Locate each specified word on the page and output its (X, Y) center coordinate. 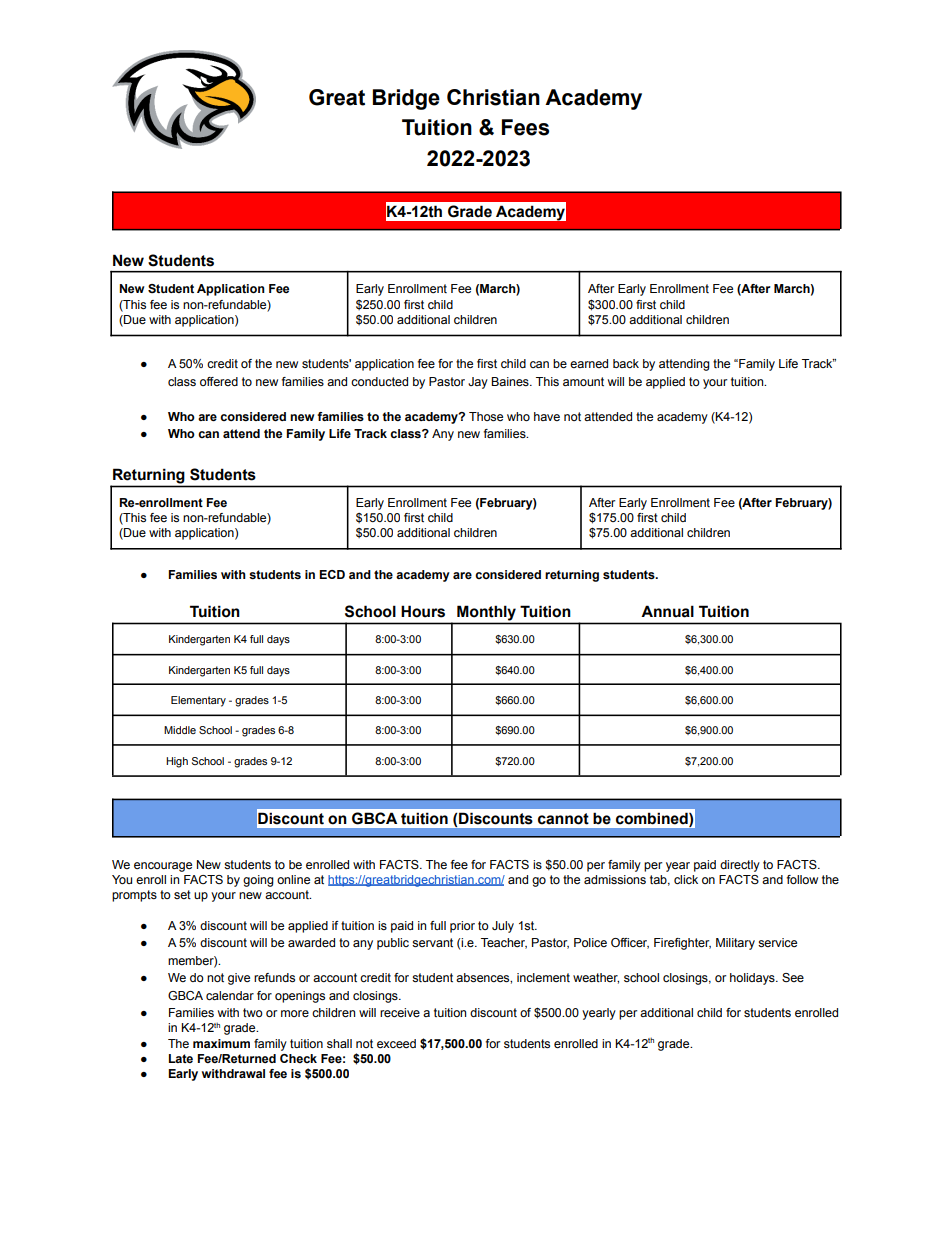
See (793, 977)
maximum (221, 1043)
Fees (525, 127)
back (626, 363)
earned (589, 363)
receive (400, 1012)
